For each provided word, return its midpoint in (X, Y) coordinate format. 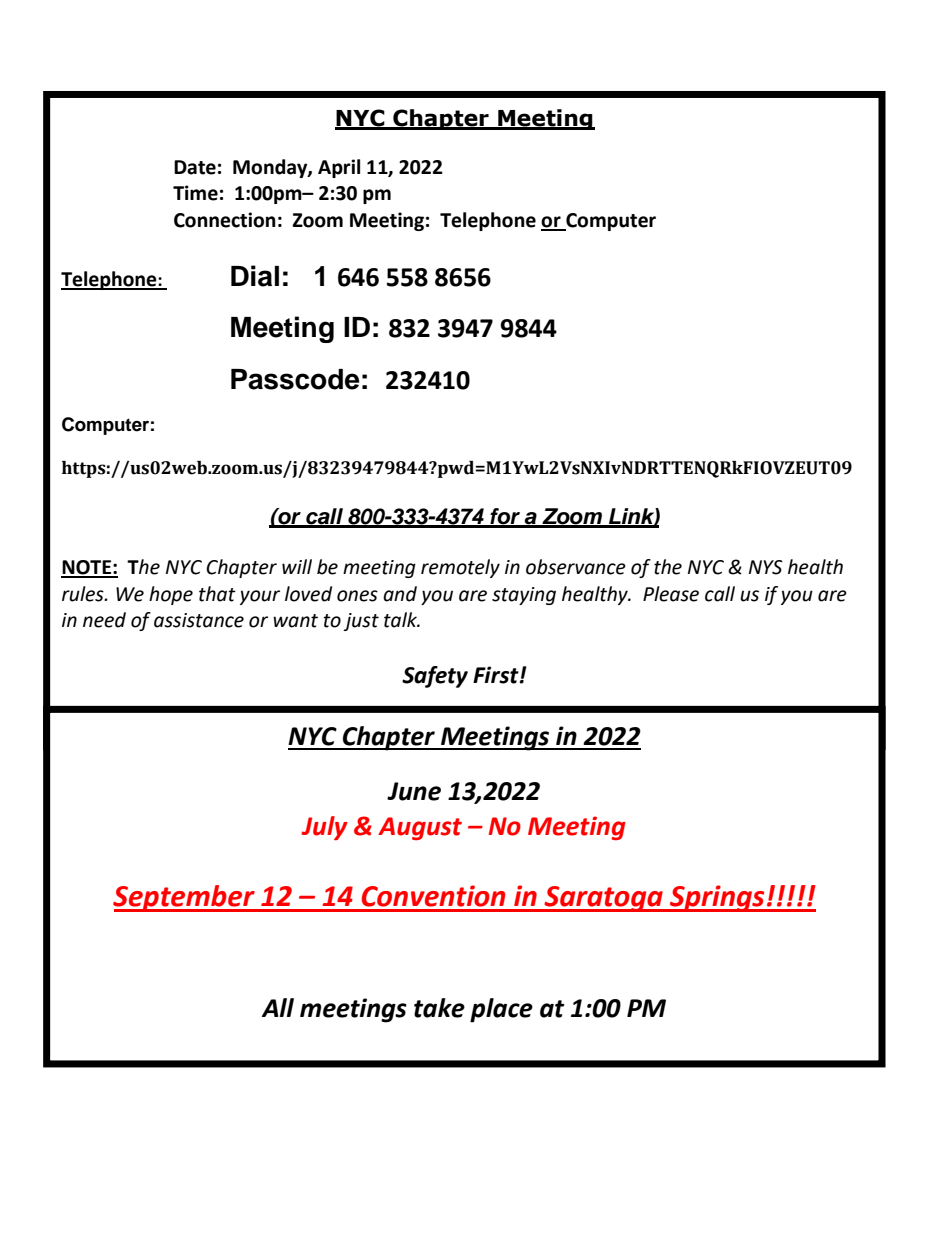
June (414, 791)
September (185, 898)
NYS (766, 567)
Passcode (295, 379)
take (439, 1008)
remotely (460, 568)
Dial (255, 276)
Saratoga (603, 899)
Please (671, 594)
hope (171, 595)
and (400, 594)
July (324, 828)
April (339, 168)
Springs (717, 898)
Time (195, 193)
